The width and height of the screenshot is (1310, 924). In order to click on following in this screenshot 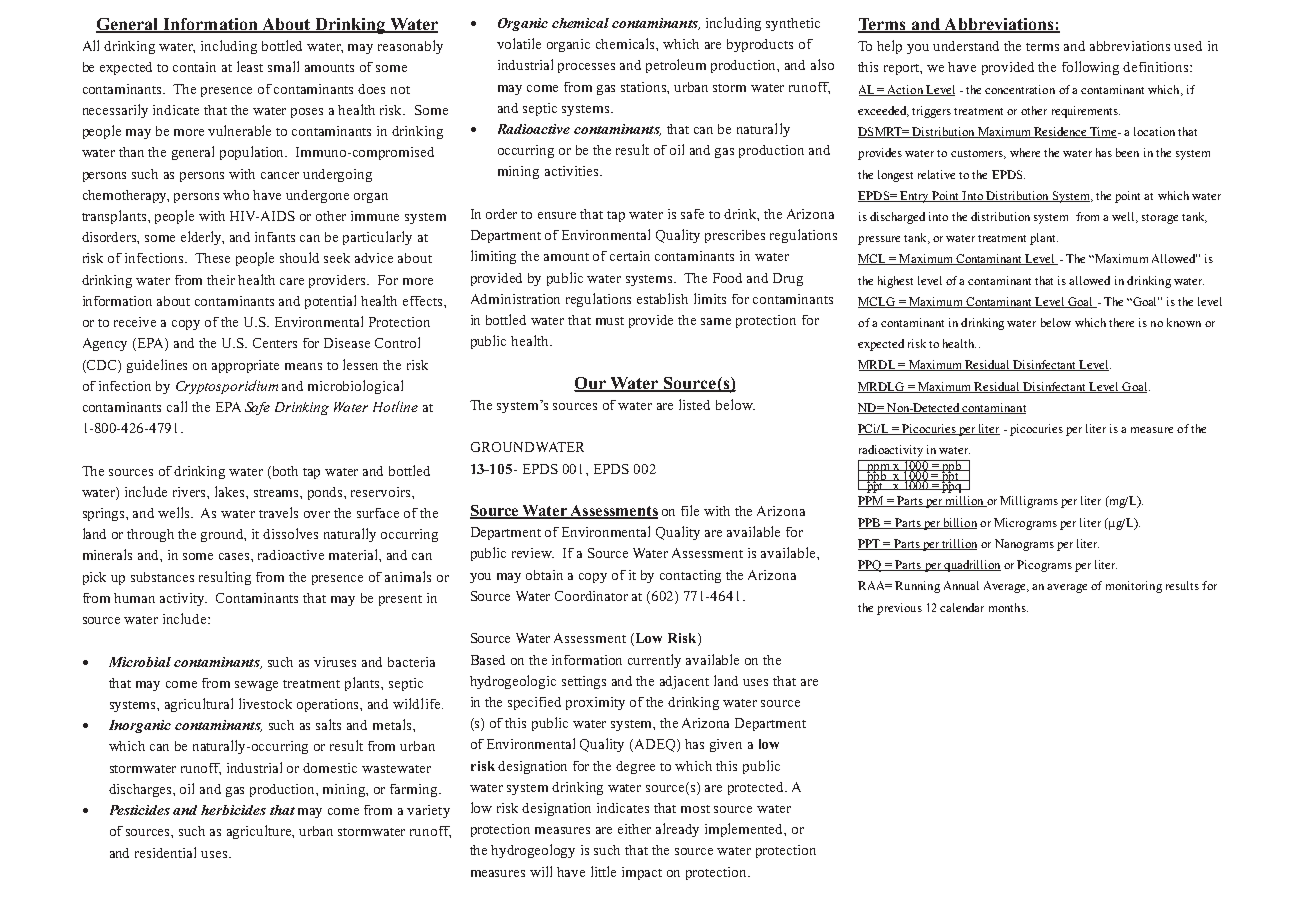, I will do `click(1090, 68)`.
